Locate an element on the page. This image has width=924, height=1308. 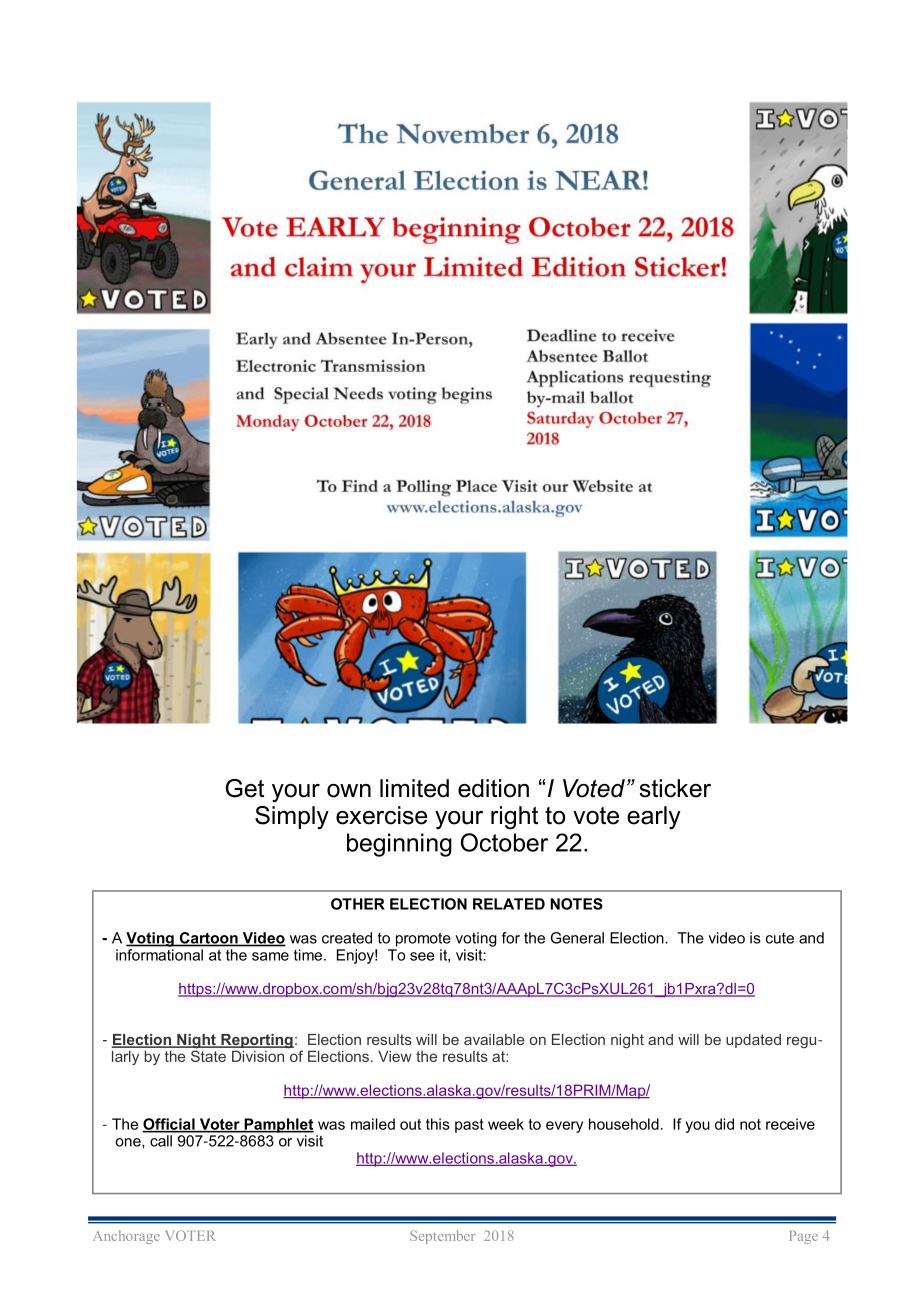
September is located at coordinates (442, 1237).
